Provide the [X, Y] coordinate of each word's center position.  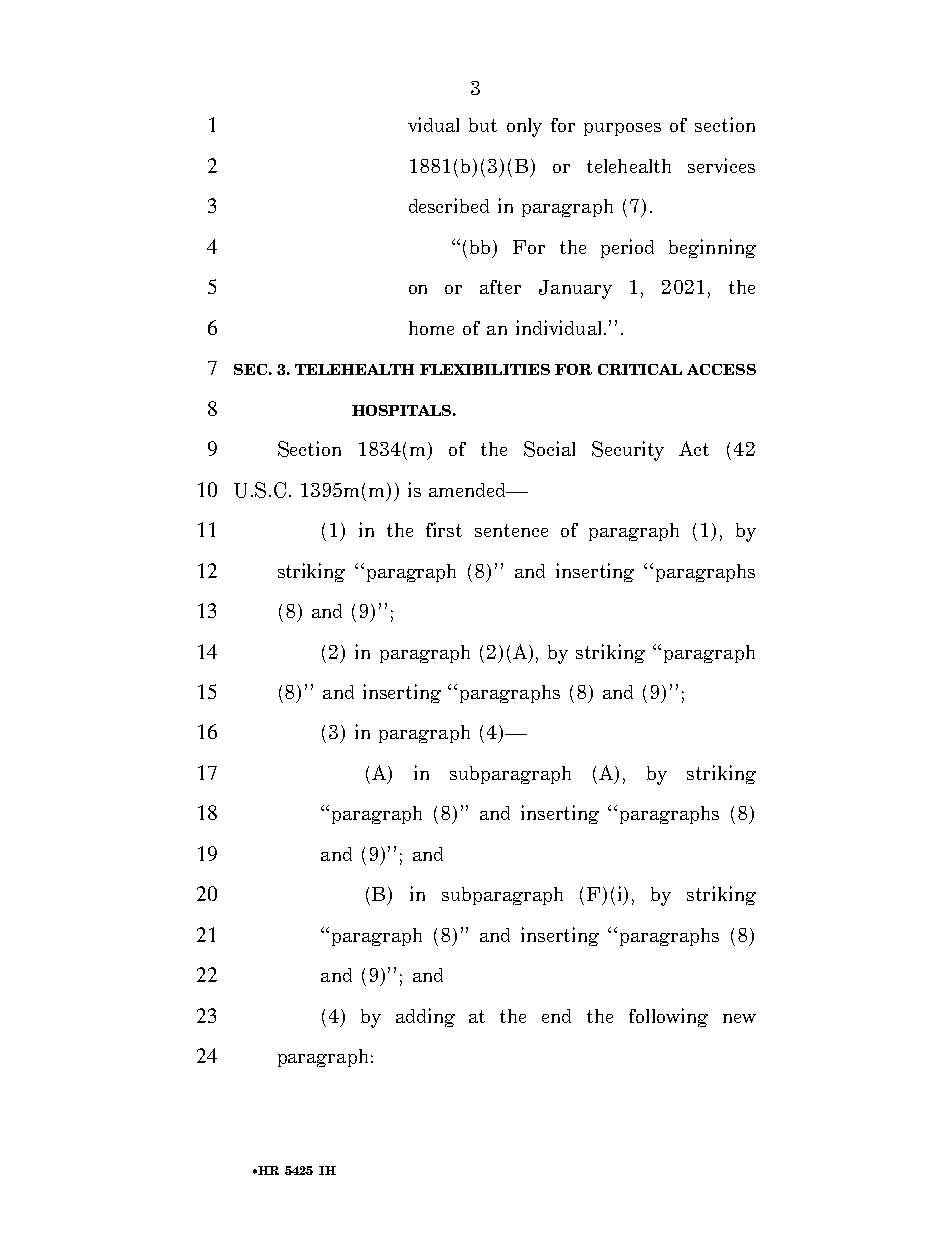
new [739, 1018]
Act [694, 448]
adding [425, 1017]
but [483, 125]
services [721, 165]
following [668, 1017]
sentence [511, 530]
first [444, 529]
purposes [622, 129]
